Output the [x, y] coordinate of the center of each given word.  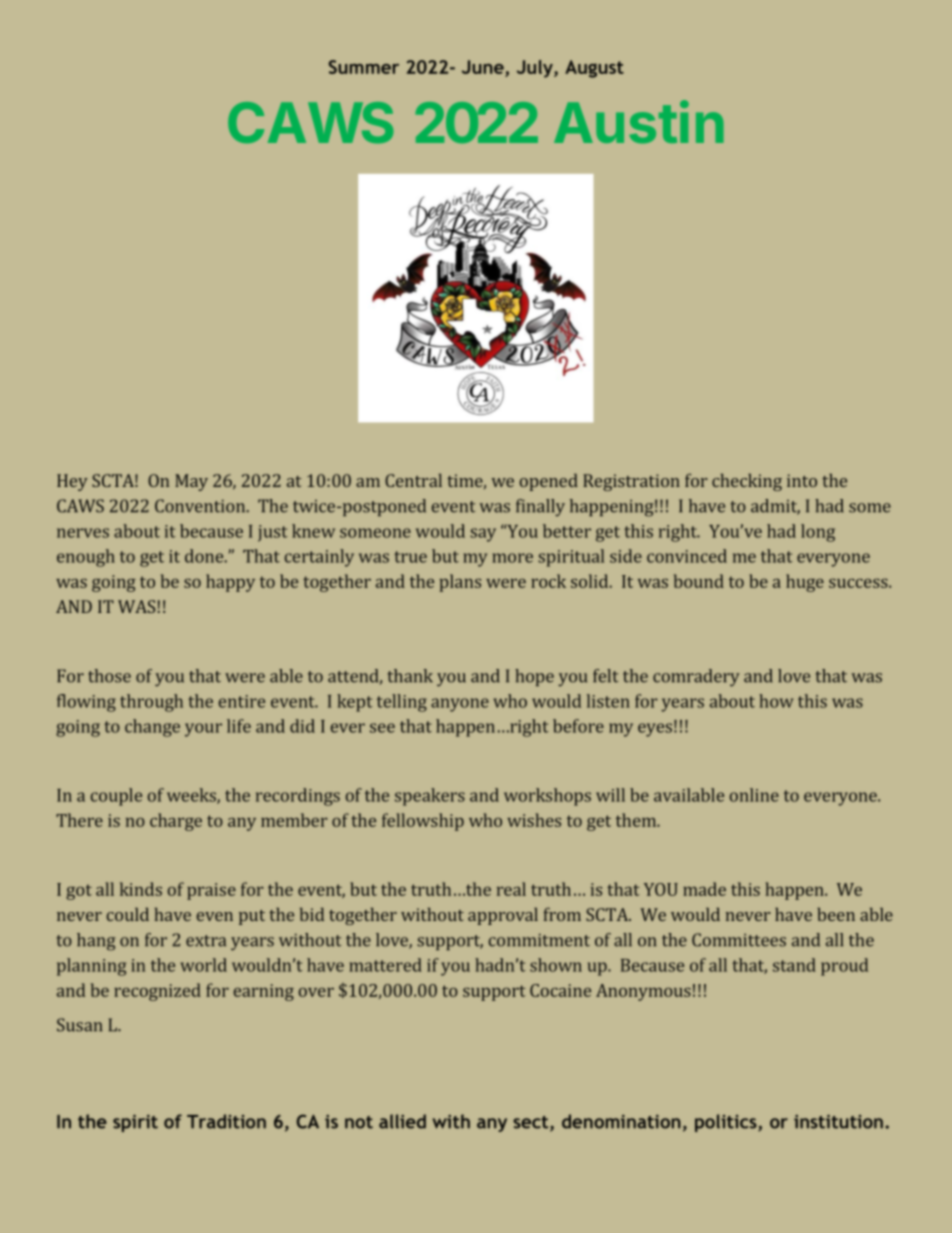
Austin [639, 122]
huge [805, 583]
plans [460, 583]
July [536, 69]
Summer [364, 67]
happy [230, 583]
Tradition [226, 1121]
